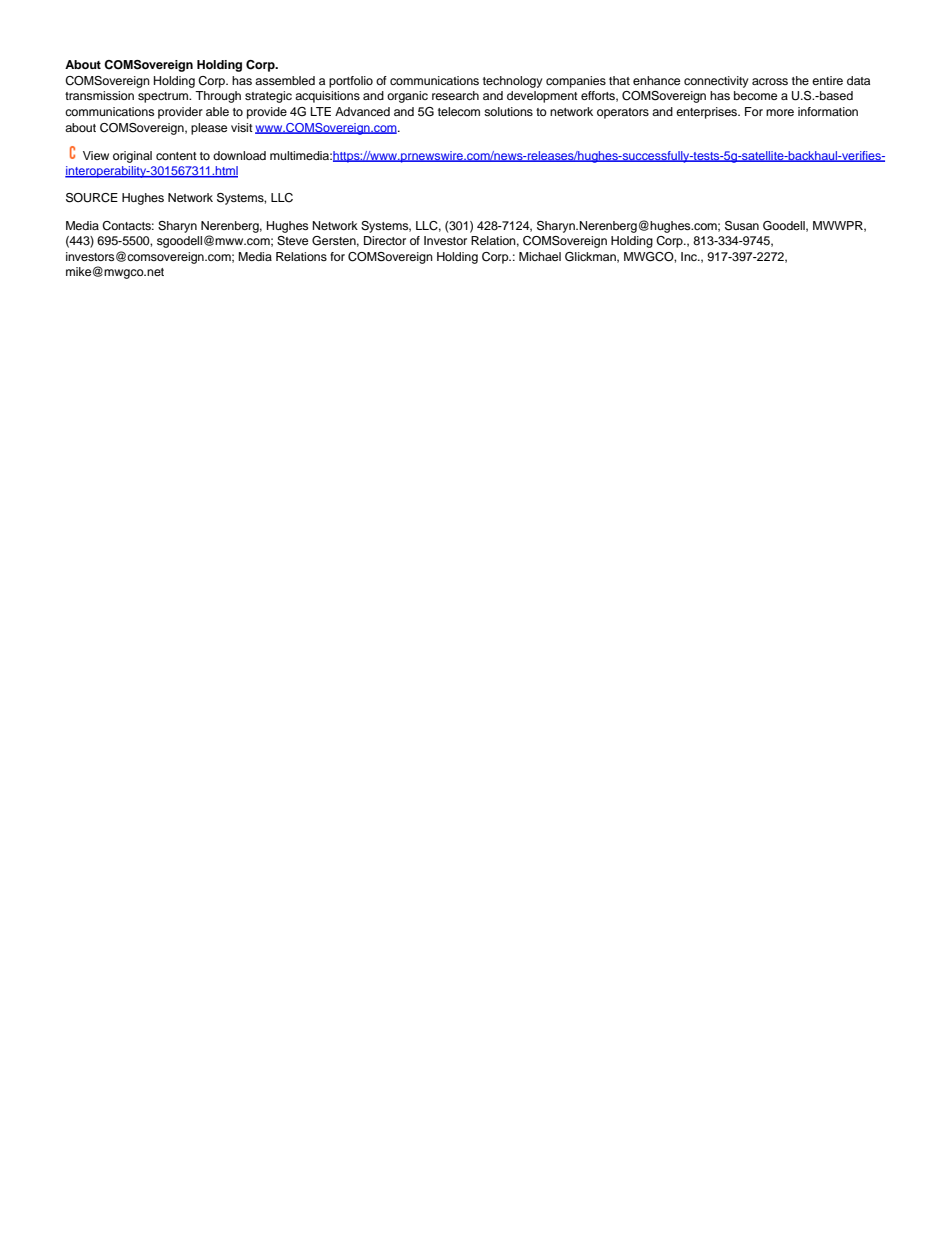 Image resolution: width=952 pixels, height=1233 pixels. I want to click on across, so click(770, 81).
